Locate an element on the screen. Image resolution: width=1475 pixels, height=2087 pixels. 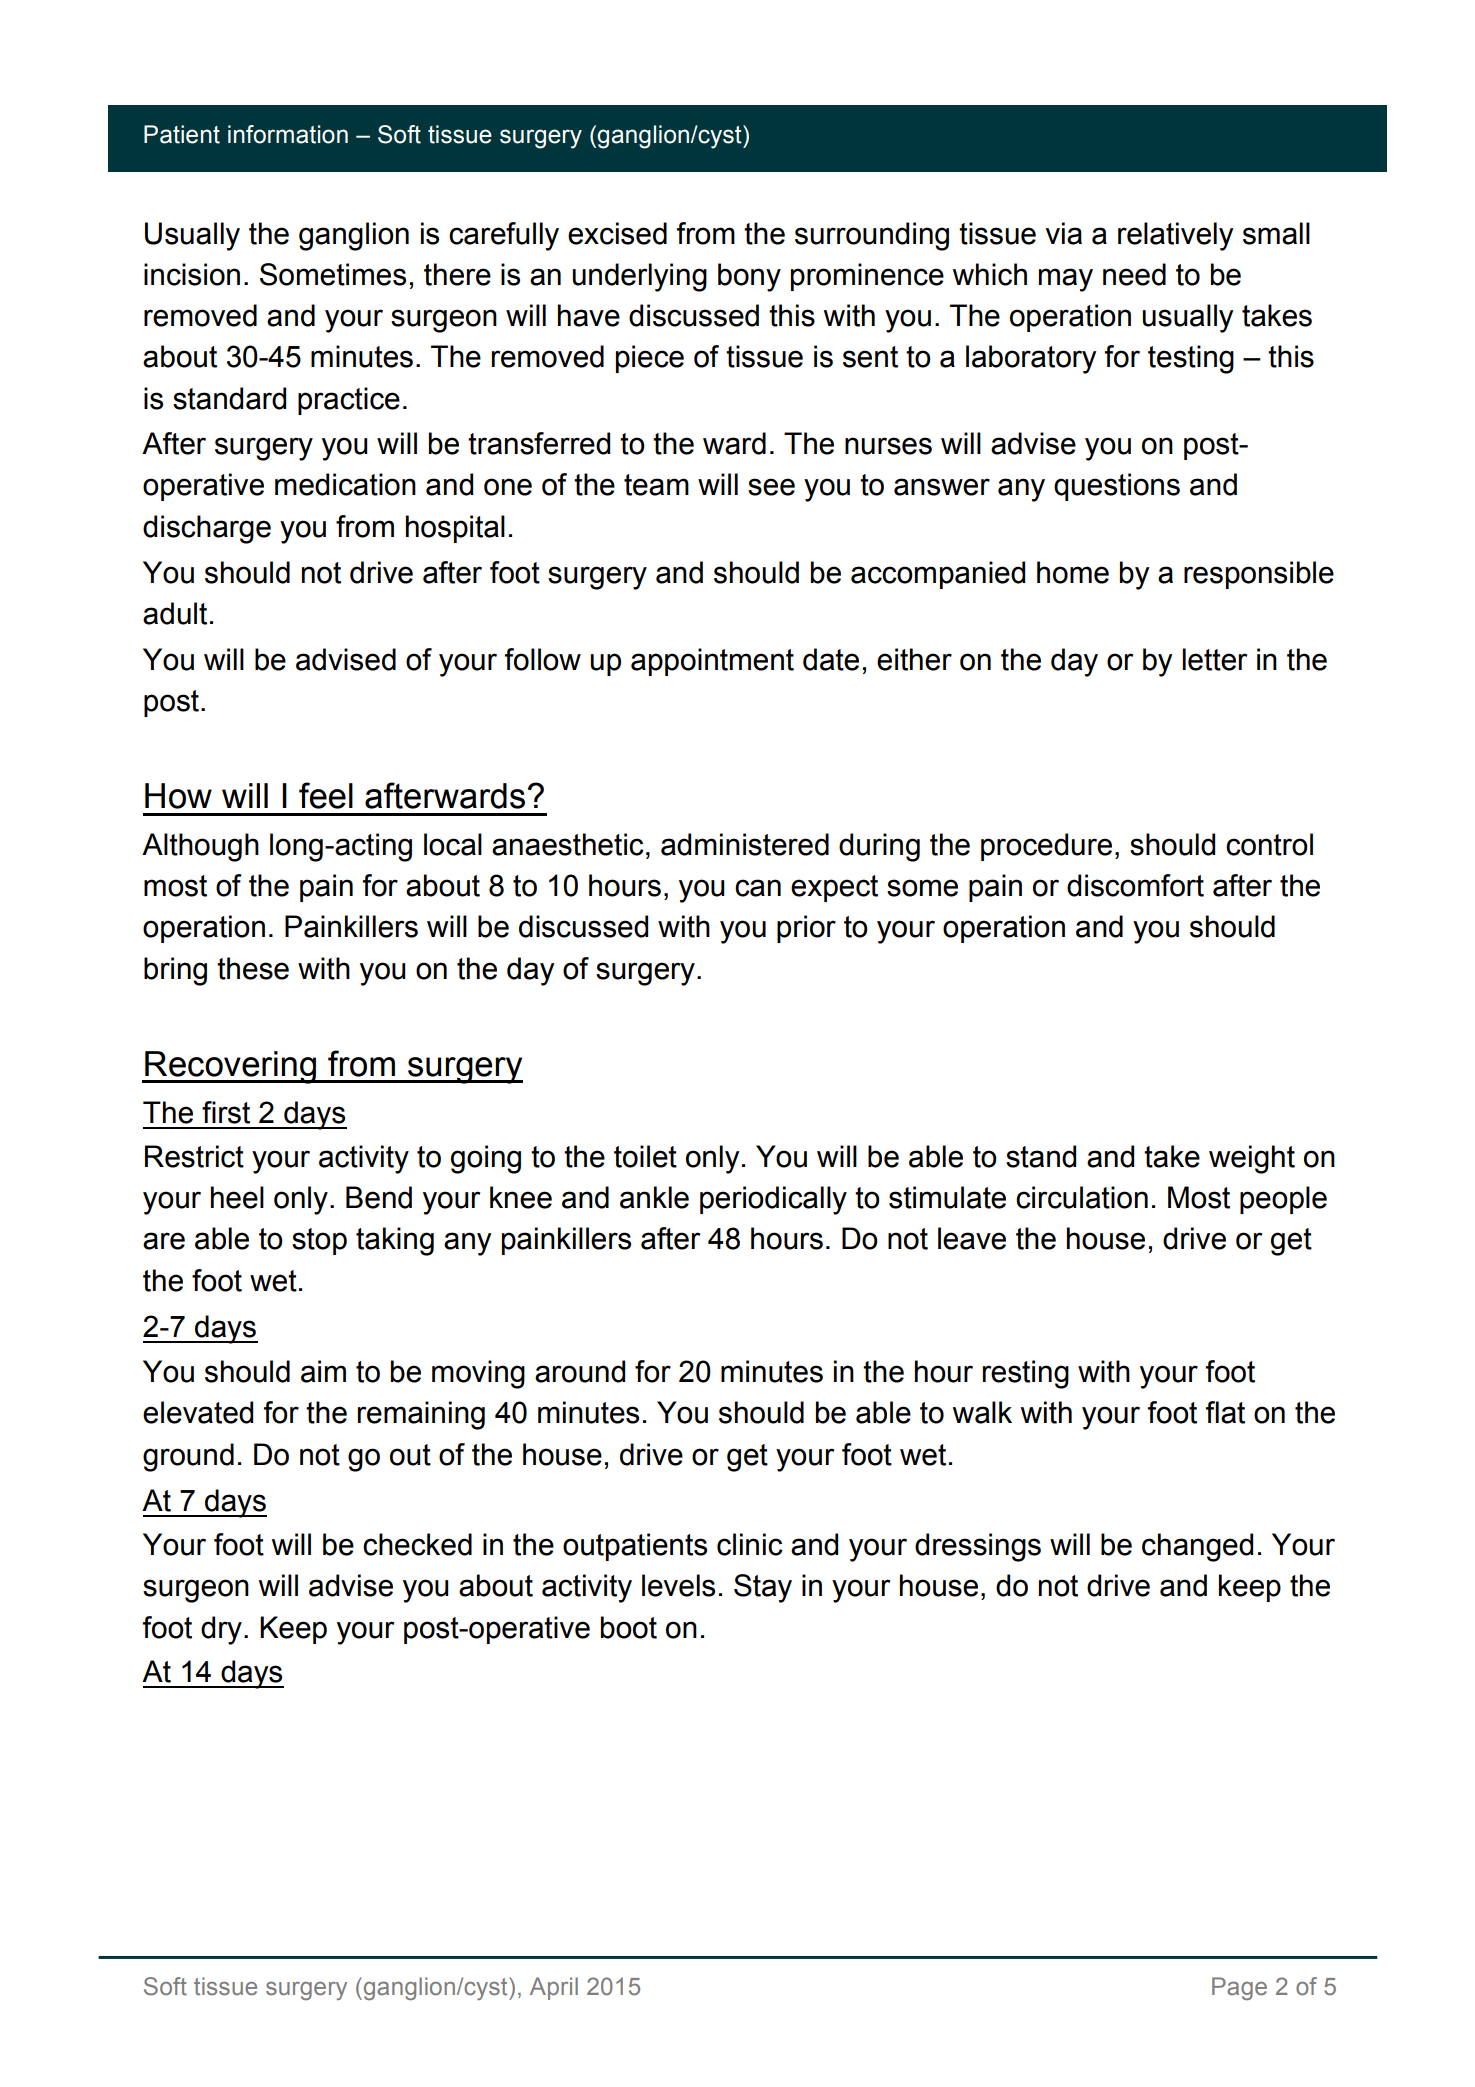
toilet is located at coordinates (645, 1156).
